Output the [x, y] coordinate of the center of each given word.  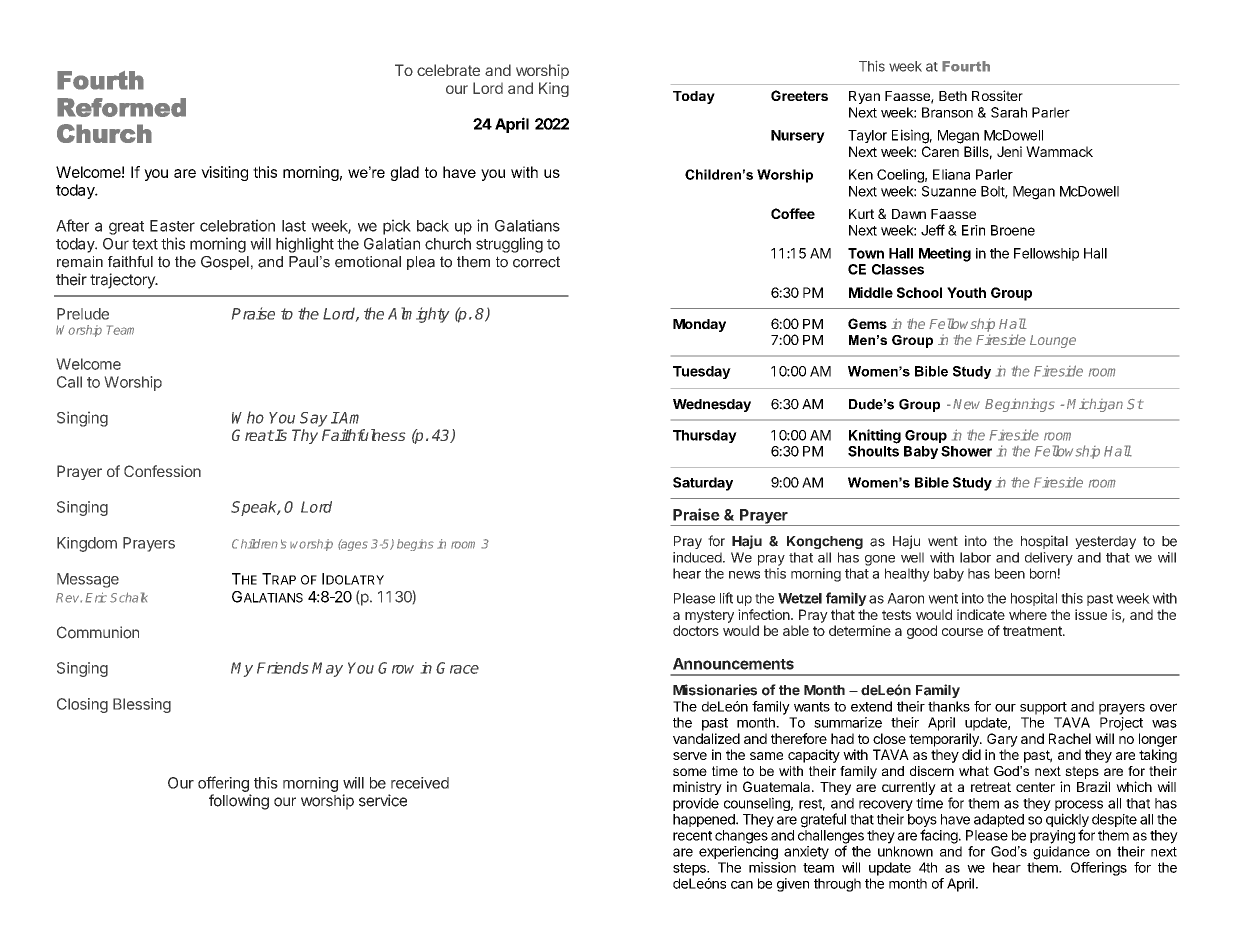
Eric [96, 597]
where [1028, 614]
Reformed [121, 107]
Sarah [1009, 112]
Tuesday [702, 372]
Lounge [1053, 341]
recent [692, 836]
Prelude [83, 314]
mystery [709, 616]
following [239, 802]
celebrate [448, 70]
